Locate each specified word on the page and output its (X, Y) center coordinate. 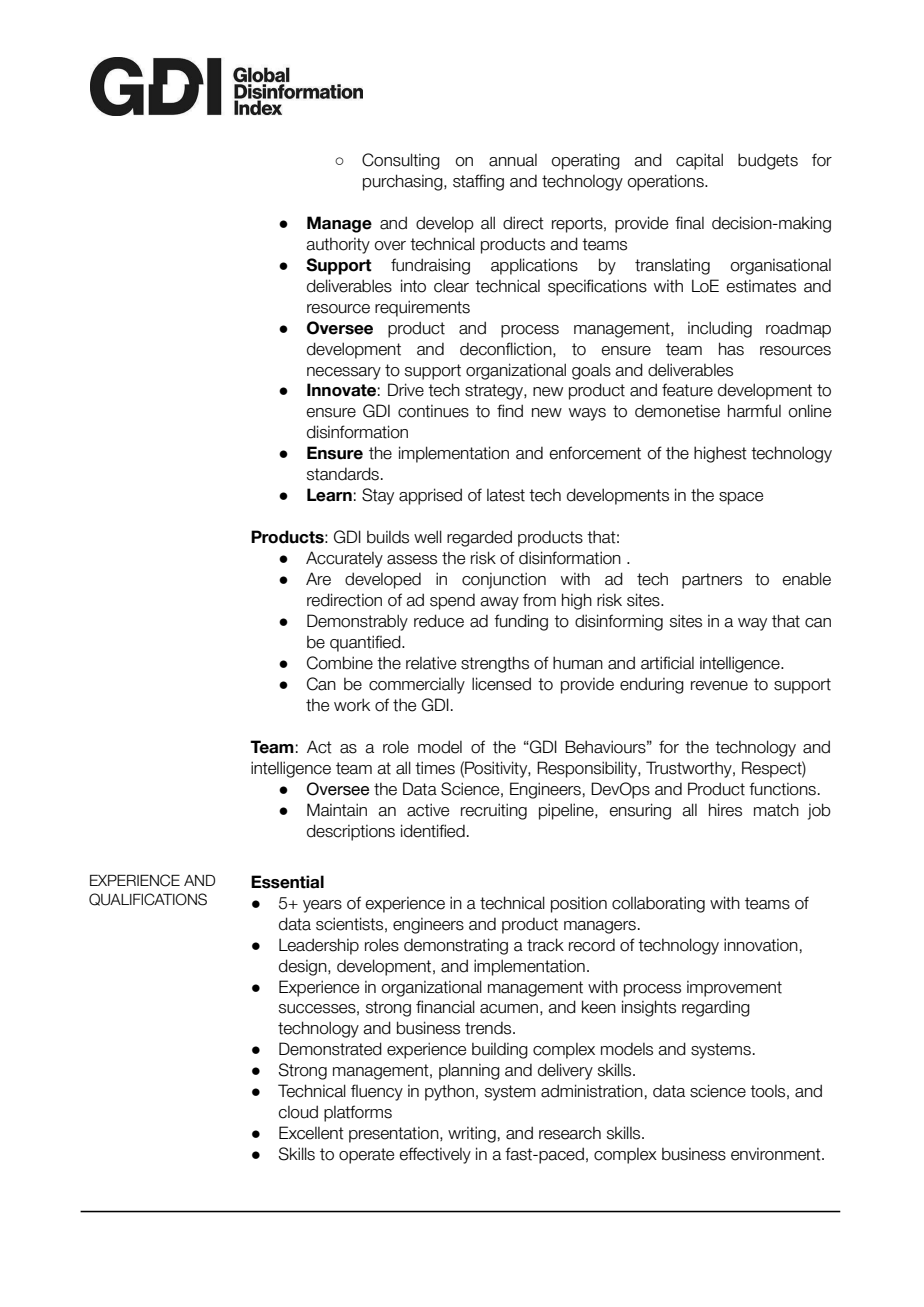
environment (777, 1154)
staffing (478, 182)
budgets (768, 161)
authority (338, 245)
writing (472, 1134)
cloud (298, 1112)
